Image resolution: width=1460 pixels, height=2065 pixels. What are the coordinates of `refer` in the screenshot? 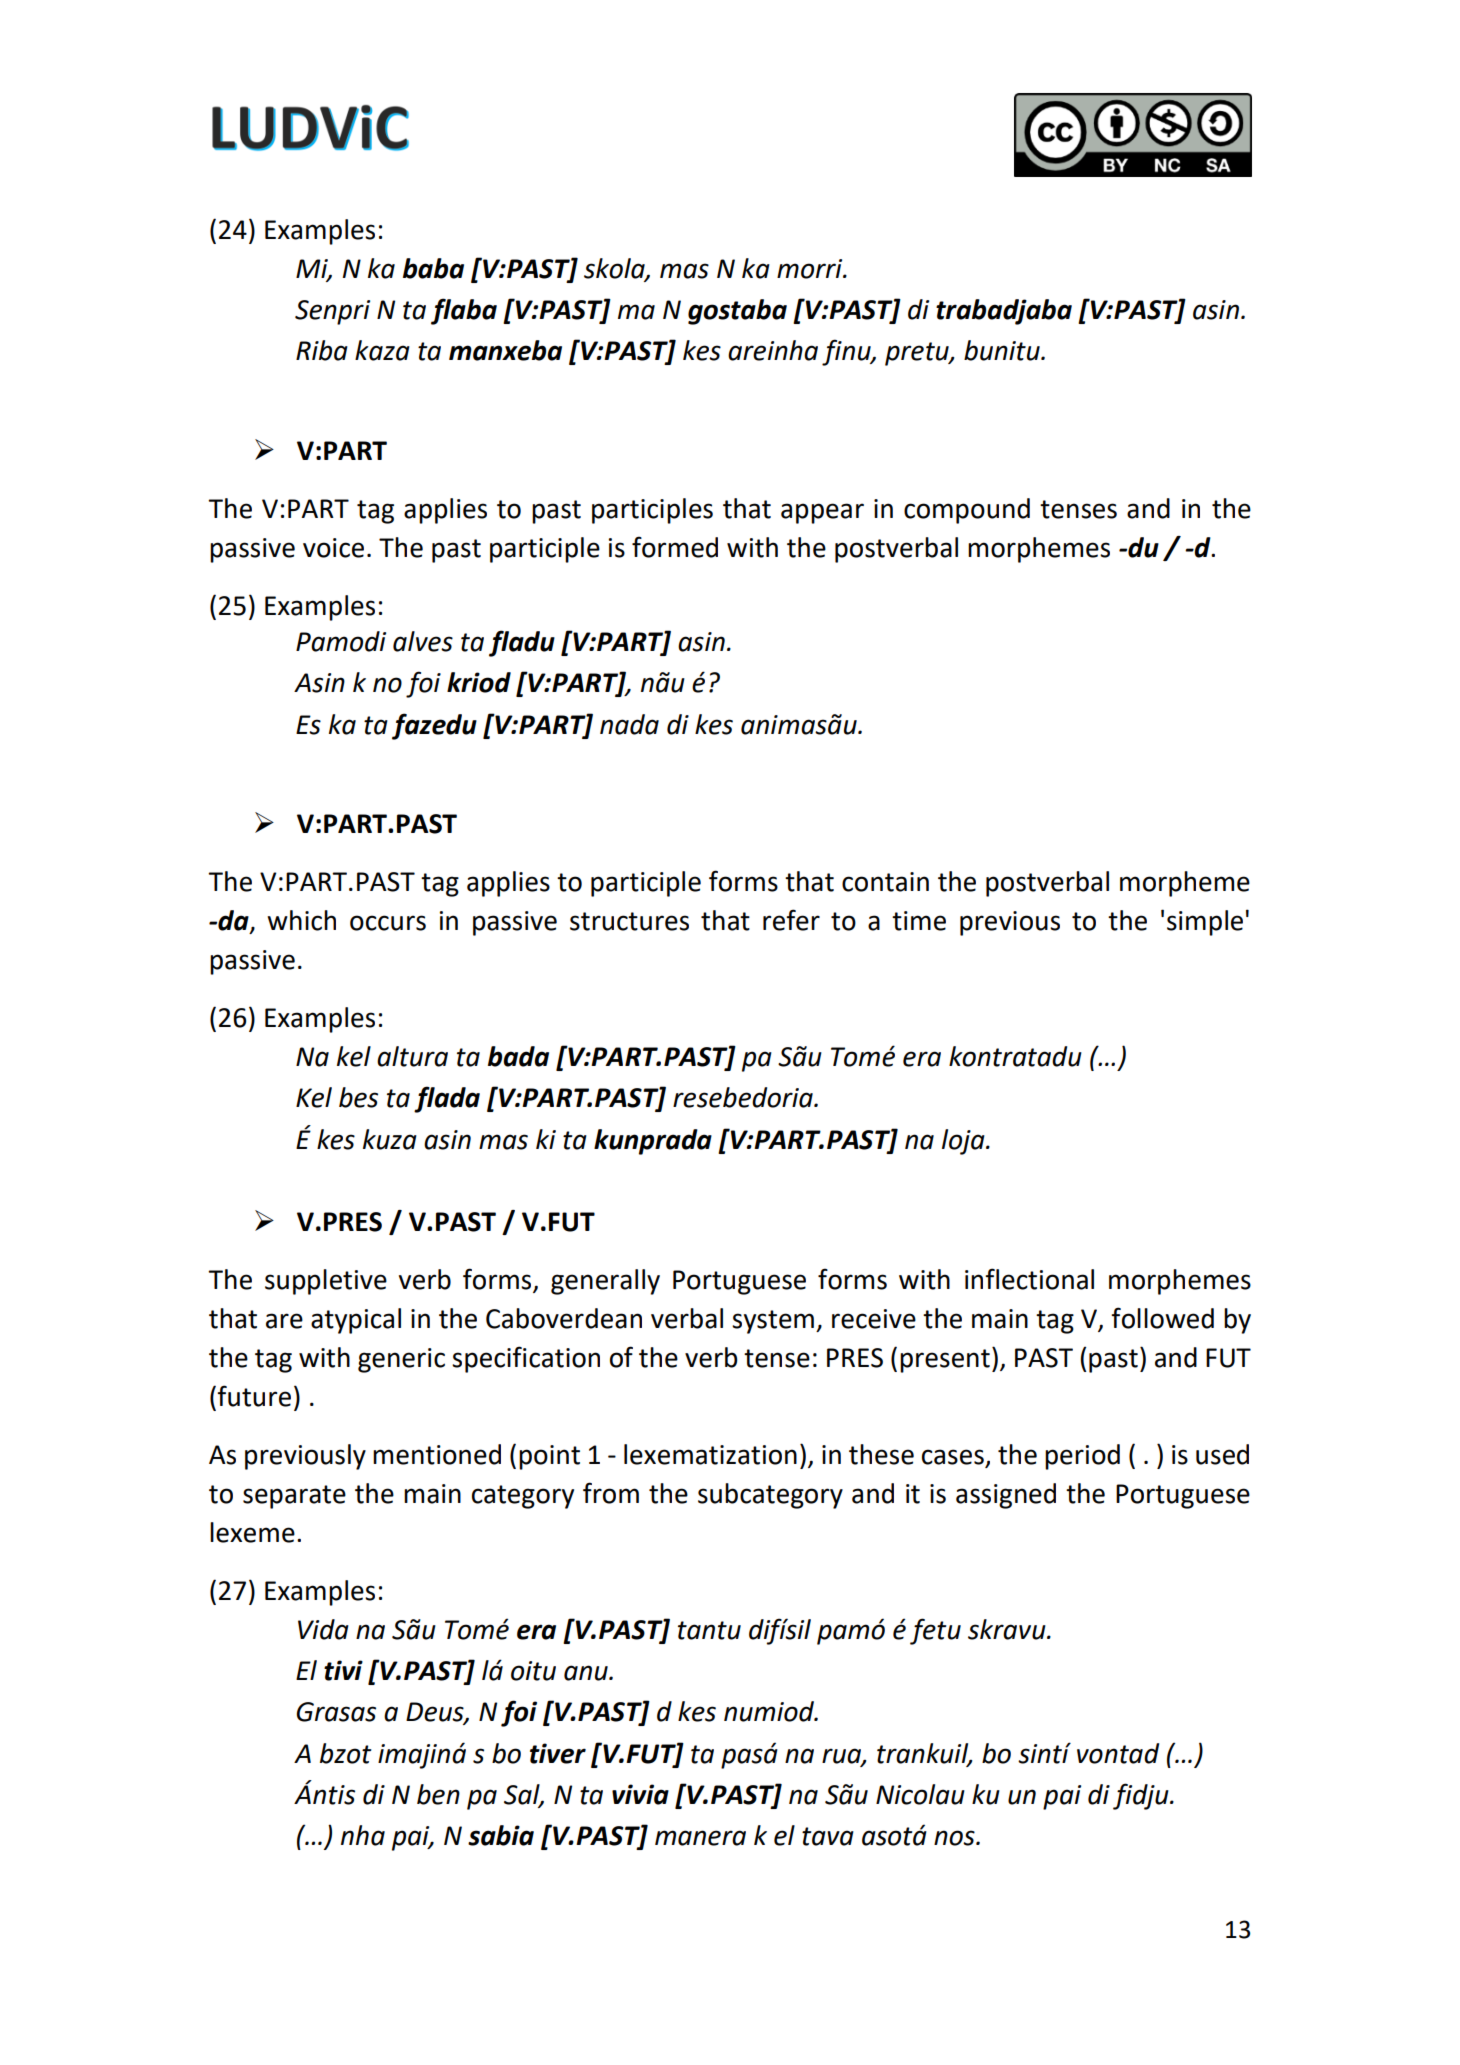 It's located at (791, 920).
